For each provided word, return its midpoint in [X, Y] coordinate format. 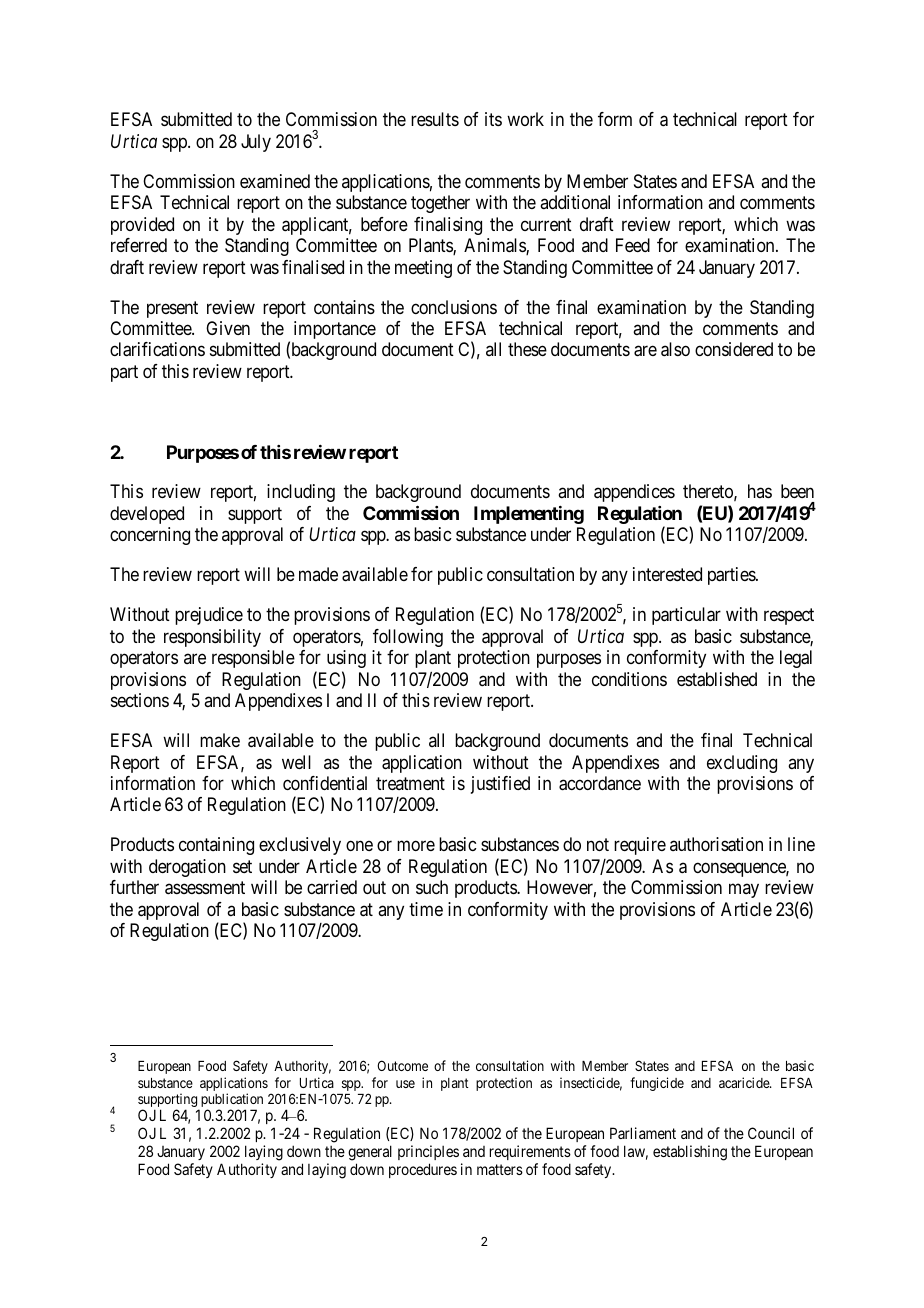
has [760, 491]
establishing [690, 1153]
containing [216, 846]
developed [147, 515]
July [256, 143]
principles [428, 1154]
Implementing [529, 515]
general [370, 1154]
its [493, 119]
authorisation [716, 844]
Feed [633, 245]
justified [500, 785]
